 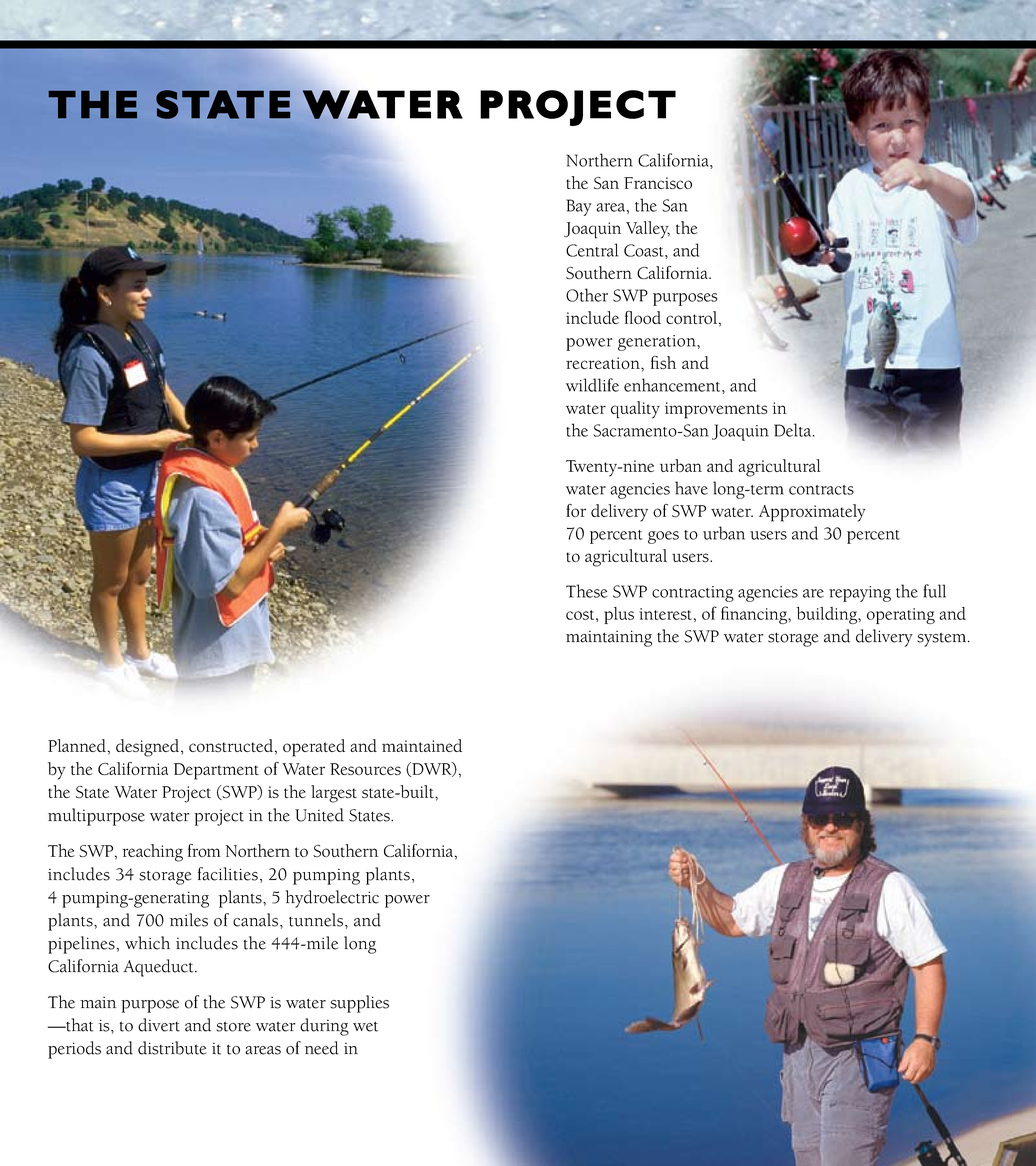 What do you see at coordinates (149, 748) in the screenshot?
I see `designed` at bounding box center [149, 748].
